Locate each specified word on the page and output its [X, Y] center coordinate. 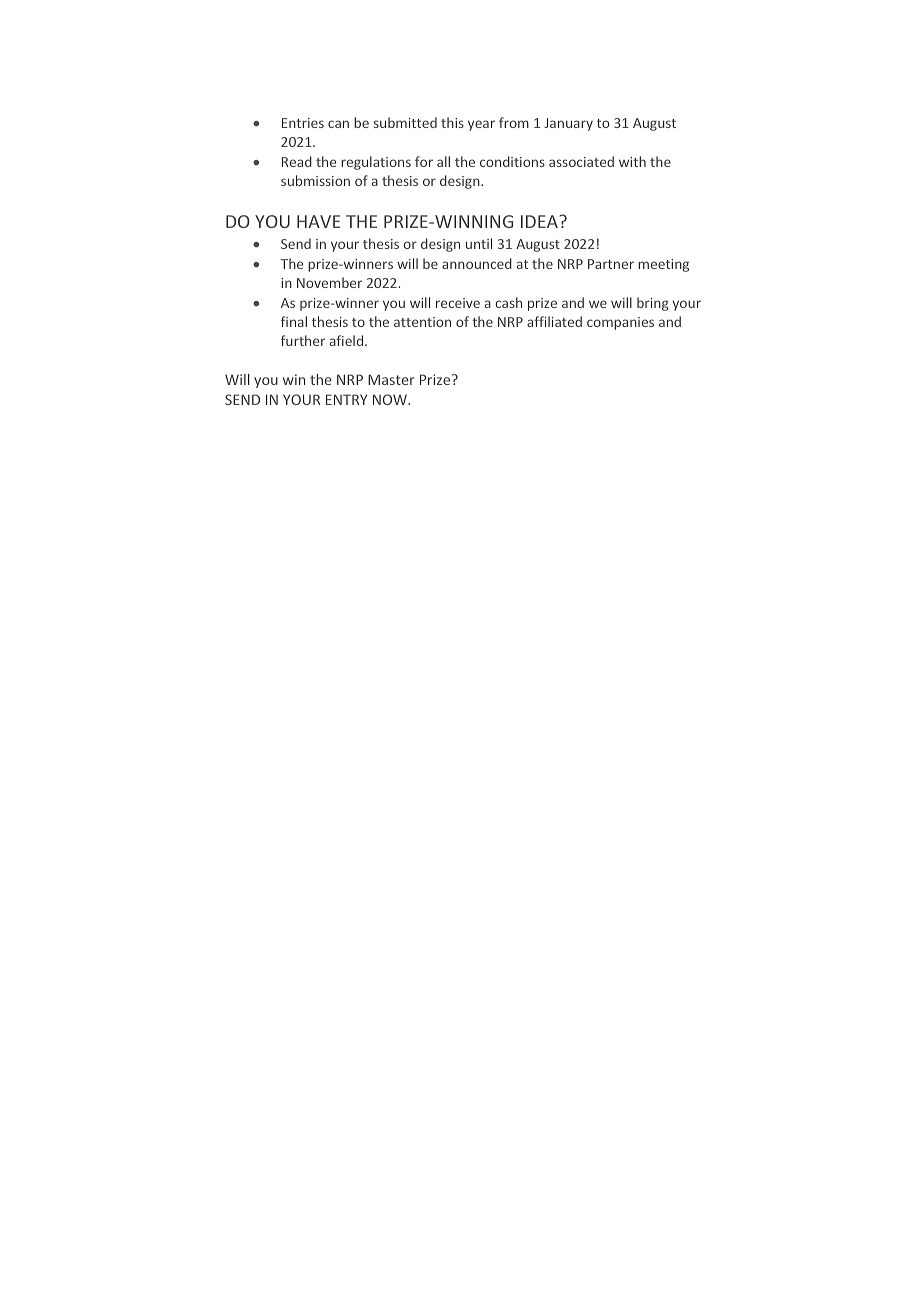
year [481, 125]
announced [477, 263]
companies [620, 323]
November [329, 282]
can [338, 124]
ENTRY [346, 399]
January [568, 124]
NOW [391, 399]
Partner [611, 264]
